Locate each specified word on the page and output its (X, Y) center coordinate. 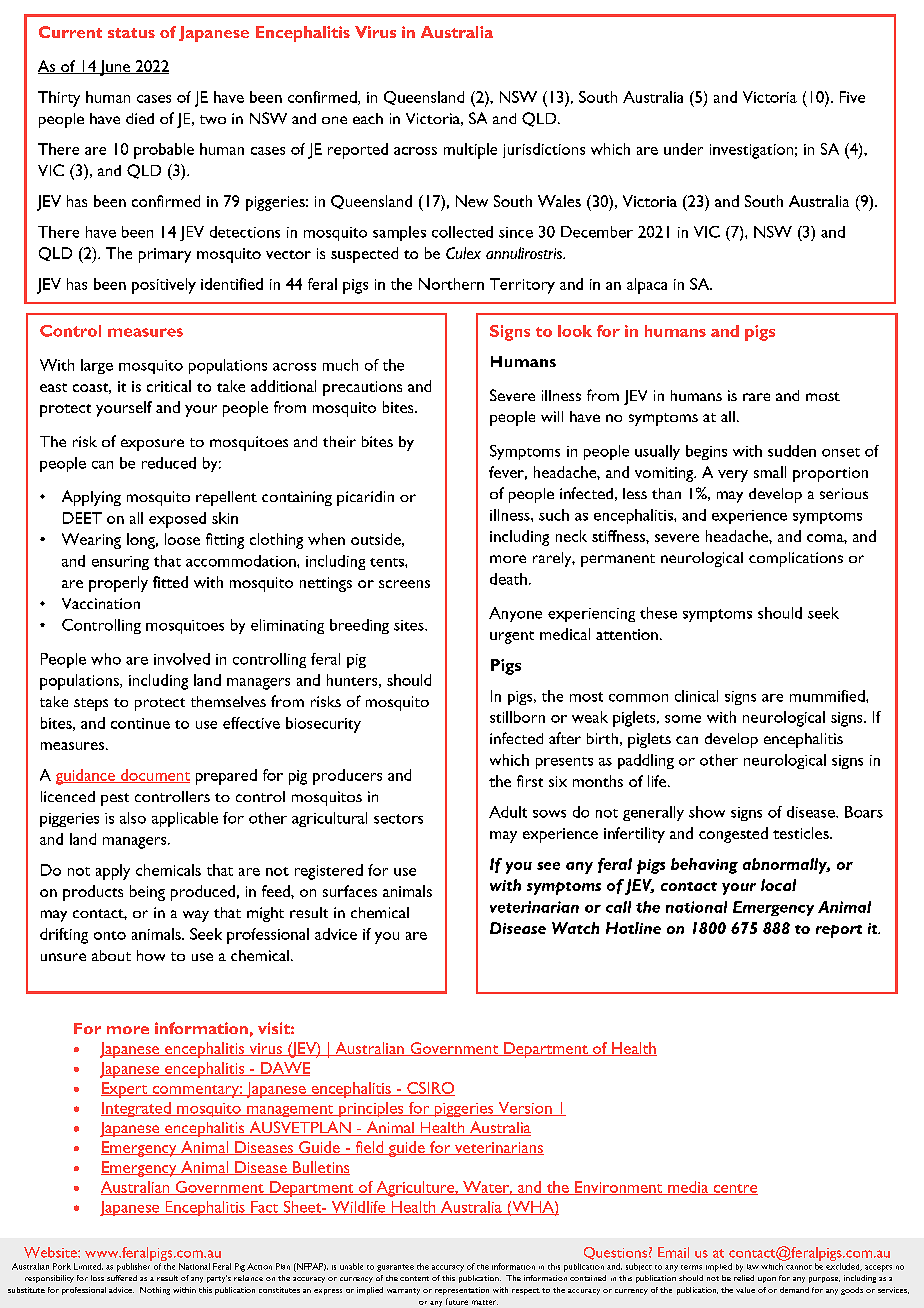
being (147, 893)
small (770, 472)
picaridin (365, 498)
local (778, 885)
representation (462, 1291)
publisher (133, 1267)
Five (852, 97)
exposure (152, 445)
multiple (470, 151)
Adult (508, 812)
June (115, 68)
